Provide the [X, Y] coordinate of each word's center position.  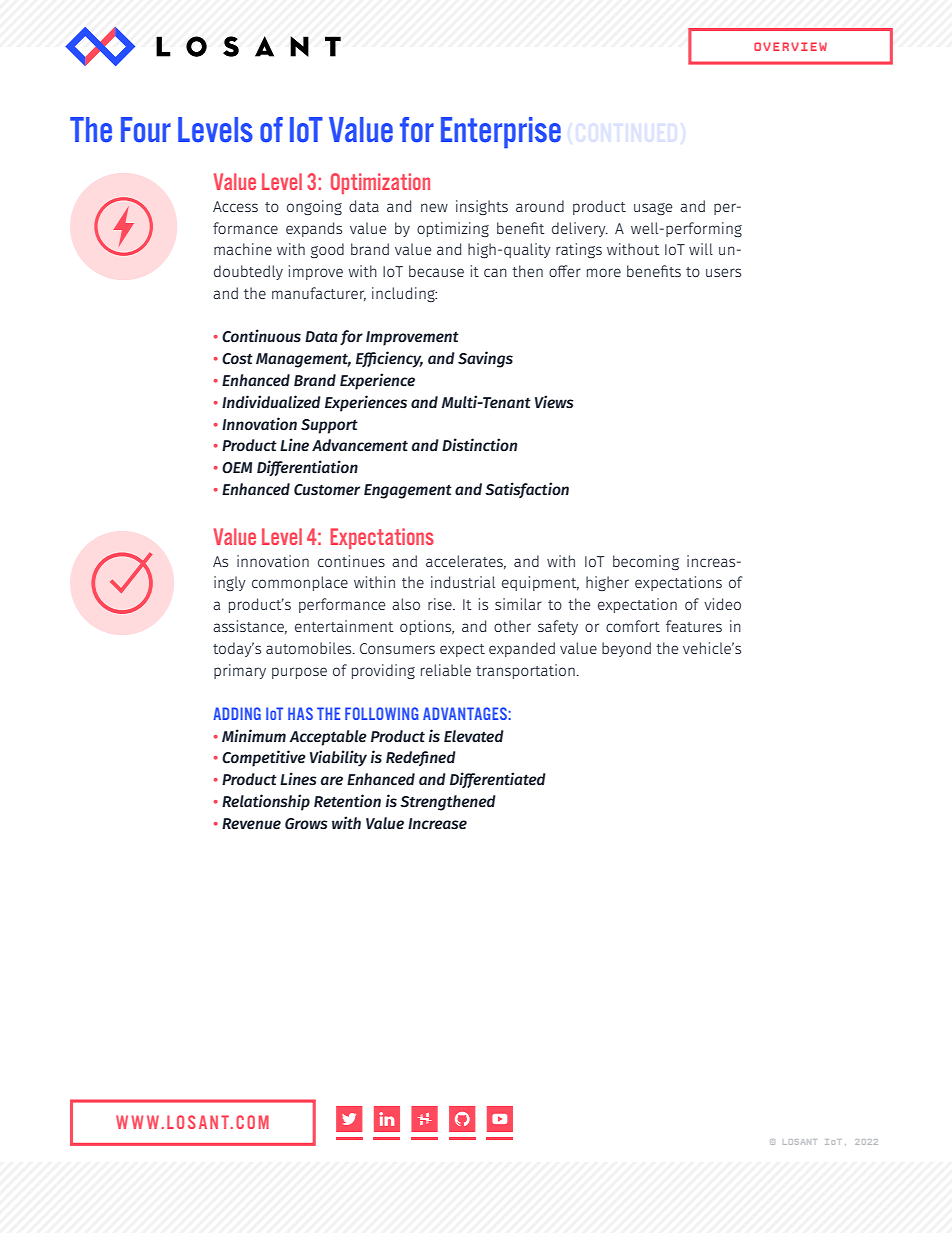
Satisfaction [527, 490]
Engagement [408, 491]
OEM [237, 468]
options [427, 627]
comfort [633, 626]
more [604, 272]
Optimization [380, 183]
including [404, 294]
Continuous [261, 336]
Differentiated [498, 780]
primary [240, 671]
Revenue [251, 824]
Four [146, 130]
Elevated [474, 736]
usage [653, 209]
